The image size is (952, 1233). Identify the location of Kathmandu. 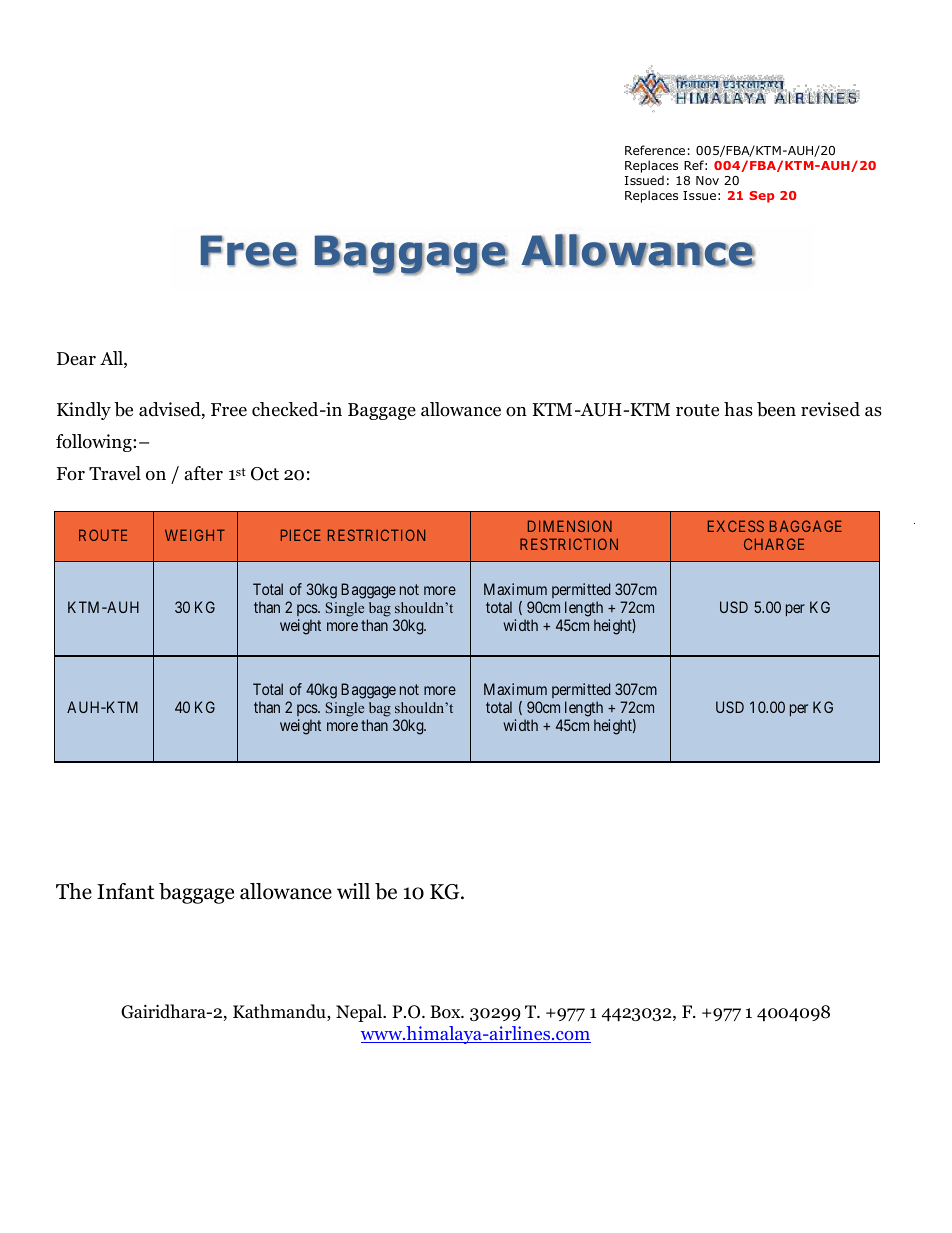
(280, 1012).
